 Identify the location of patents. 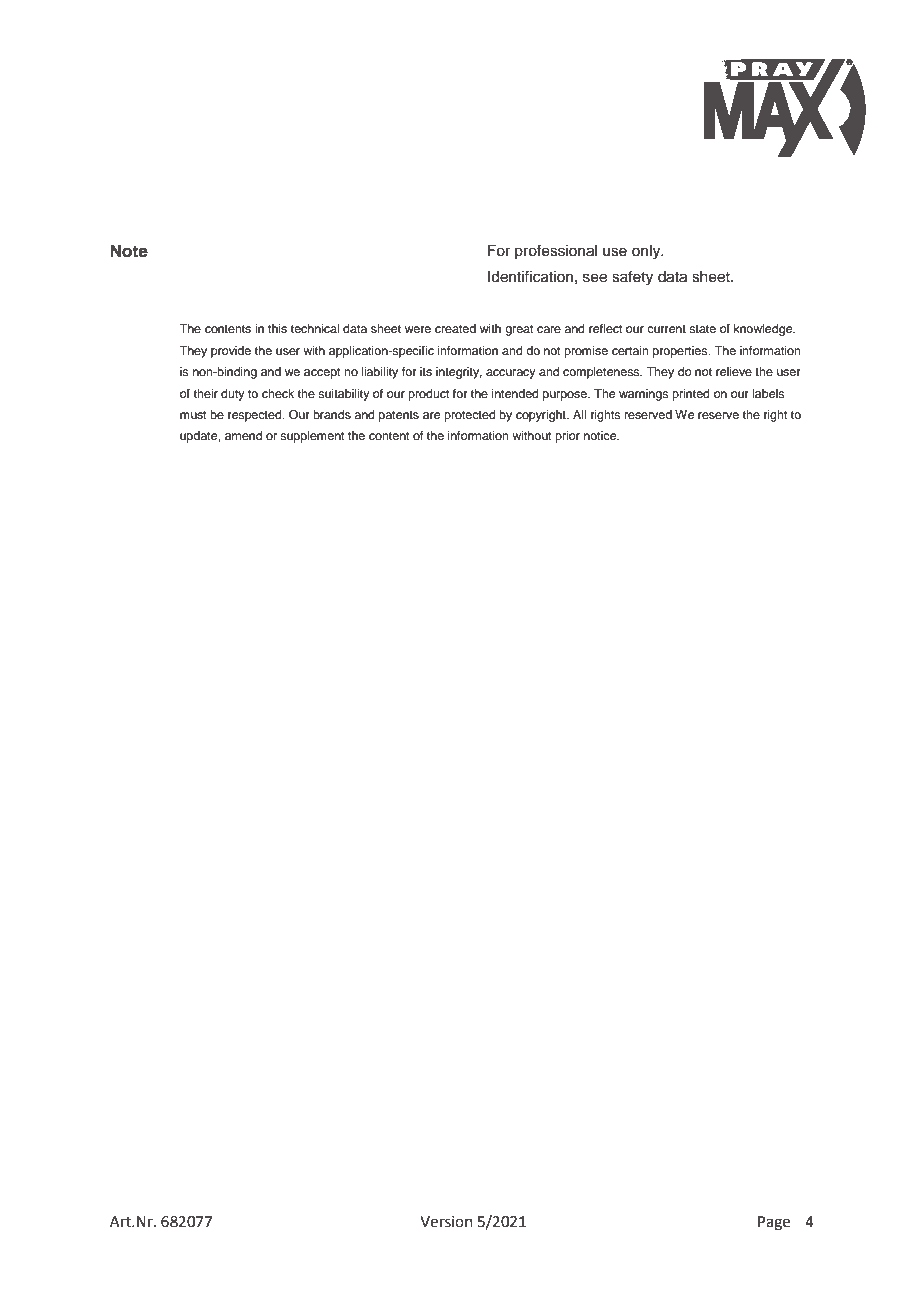
(399, 416).
